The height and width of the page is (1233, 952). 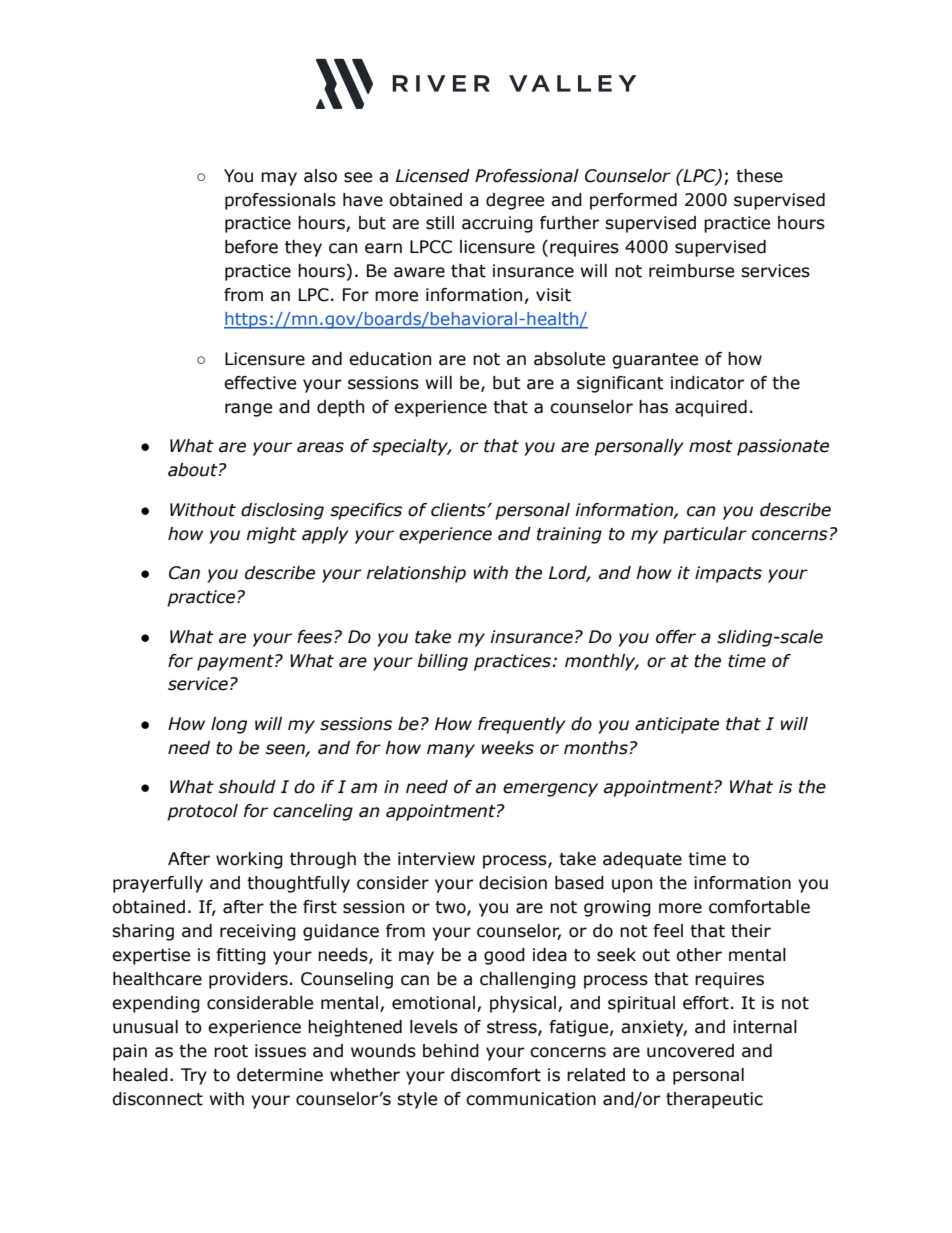 What do you see at coordinates (642, 860) in the page?
I see `adequate` at bounding box center [642, 860].
